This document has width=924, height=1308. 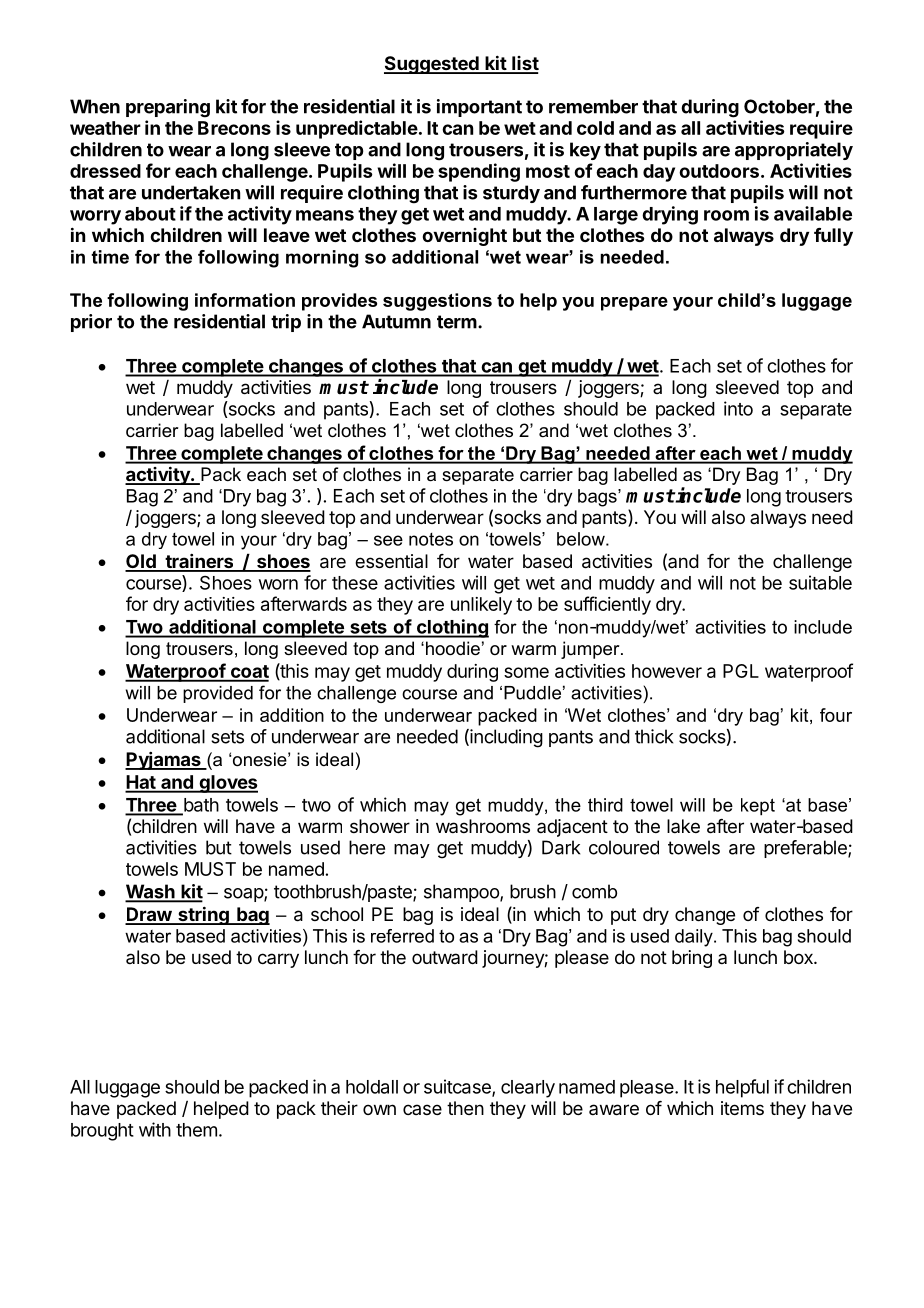 What do you see at coordinates (479, 108) in the document?
I see `important` at bounding box center [479, 108].
